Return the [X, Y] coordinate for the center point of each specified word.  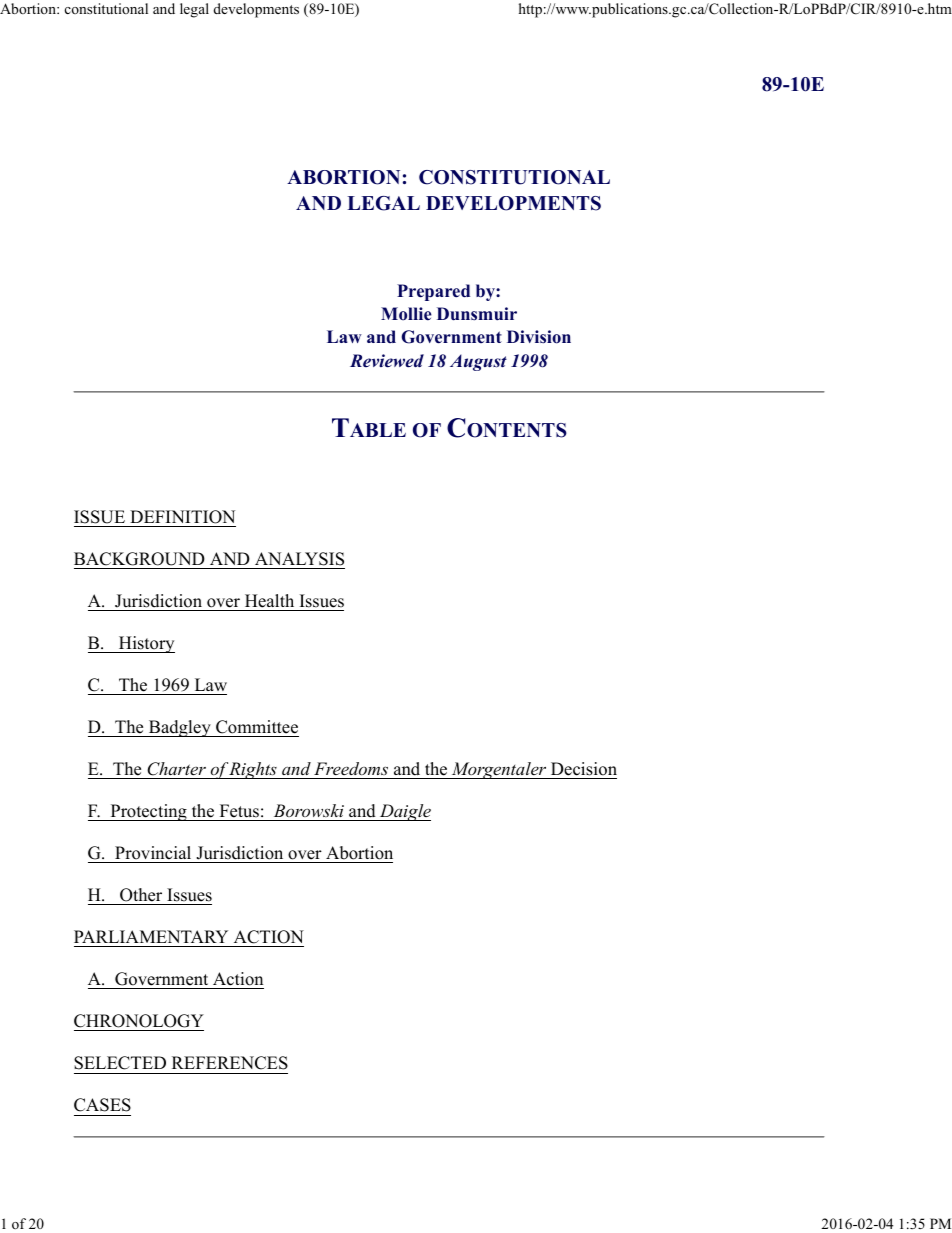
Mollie [406, 314]
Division [539, 337]
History [145, 644]
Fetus [239, 811]
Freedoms [351, 768]
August [478, 362]
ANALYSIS [299, 559]
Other [141, 895]
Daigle [404, 812]
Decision [584, 769]
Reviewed [387, 361]
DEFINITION [182, 517]
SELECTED [120, 1063]
